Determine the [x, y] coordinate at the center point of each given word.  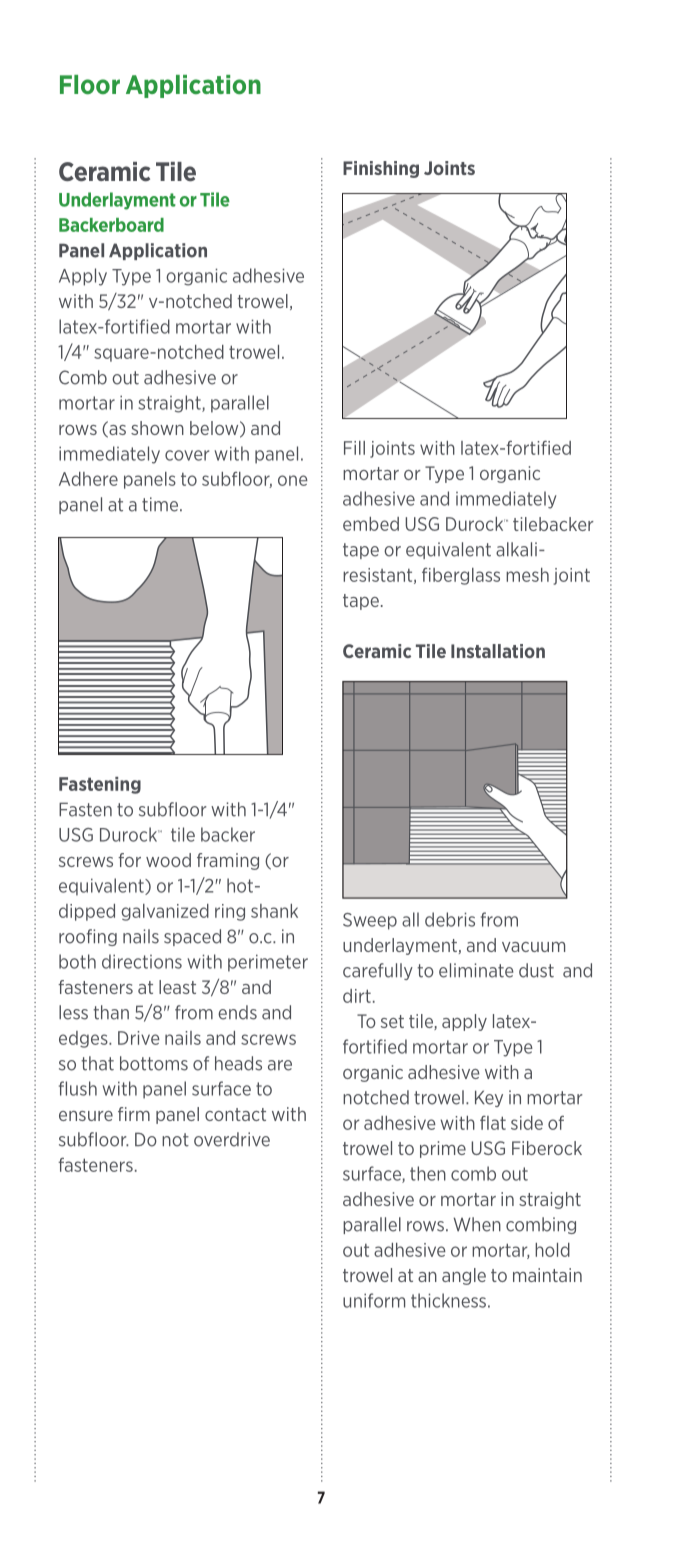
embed [371, 524]
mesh [527, 575]
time [161, 504]
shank [274, 911]
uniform [374, 1300]
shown [157, 428]
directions [142, 961]
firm [134, 1114]
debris [450, 919]
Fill [354, 448]
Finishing [381, 169]
